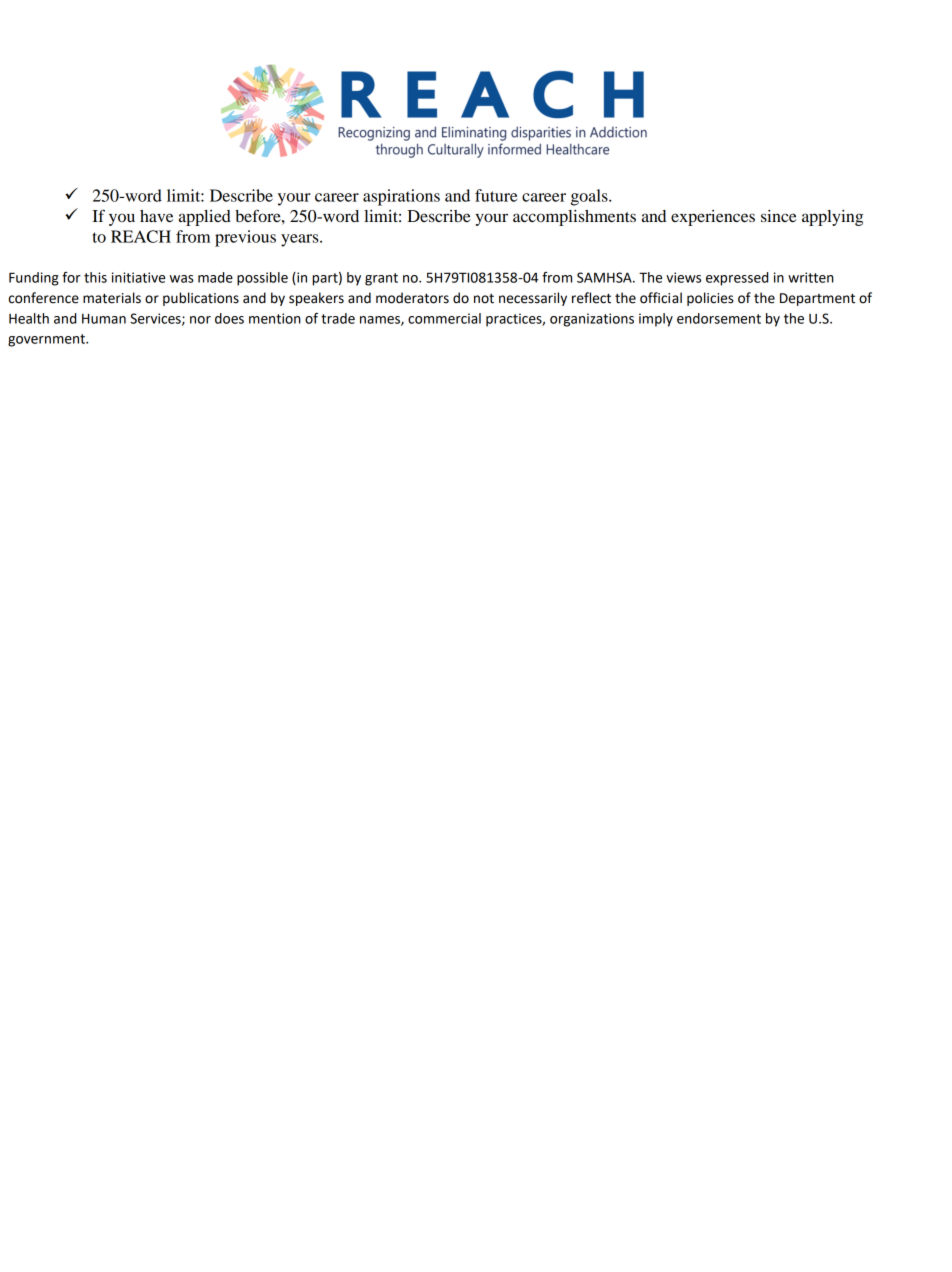  Describe the element at coordinates (656, 320) in the image. I see `imply` at that location.
